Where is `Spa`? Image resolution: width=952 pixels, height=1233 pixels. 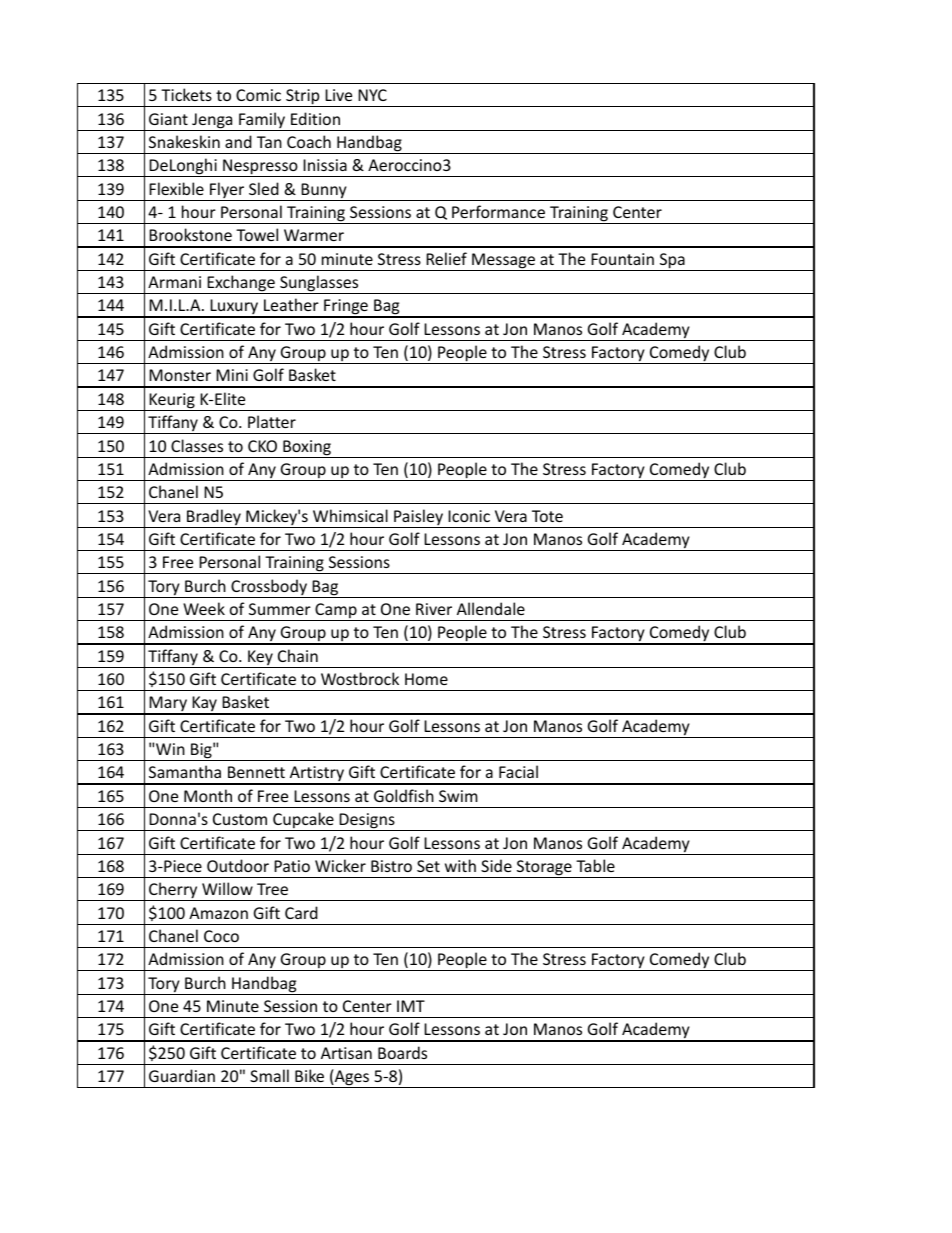 Spa is located at coordinates (672, 262).
